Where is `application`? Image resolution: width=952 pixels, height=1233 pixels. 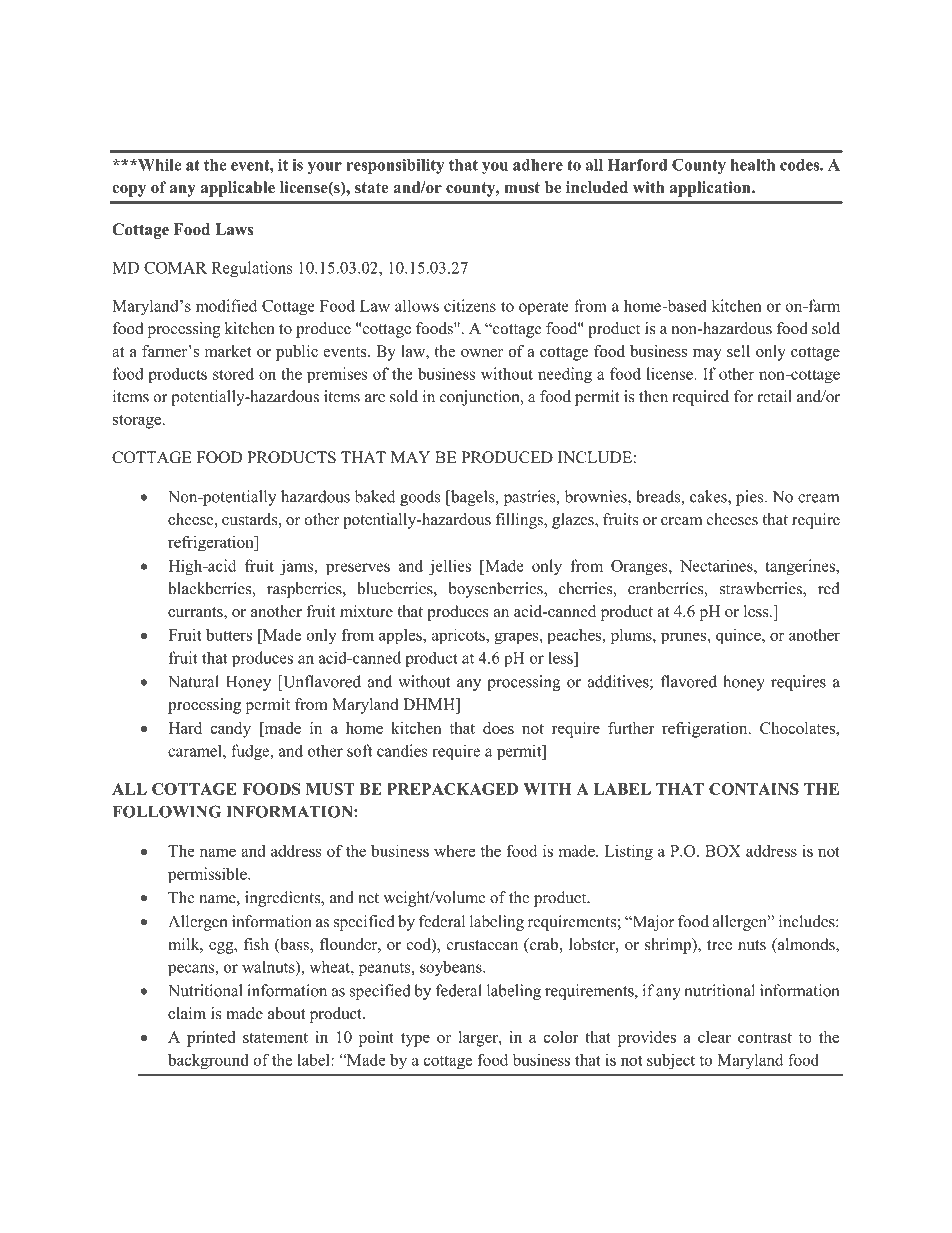
application is located at coordinates (711, 189).
